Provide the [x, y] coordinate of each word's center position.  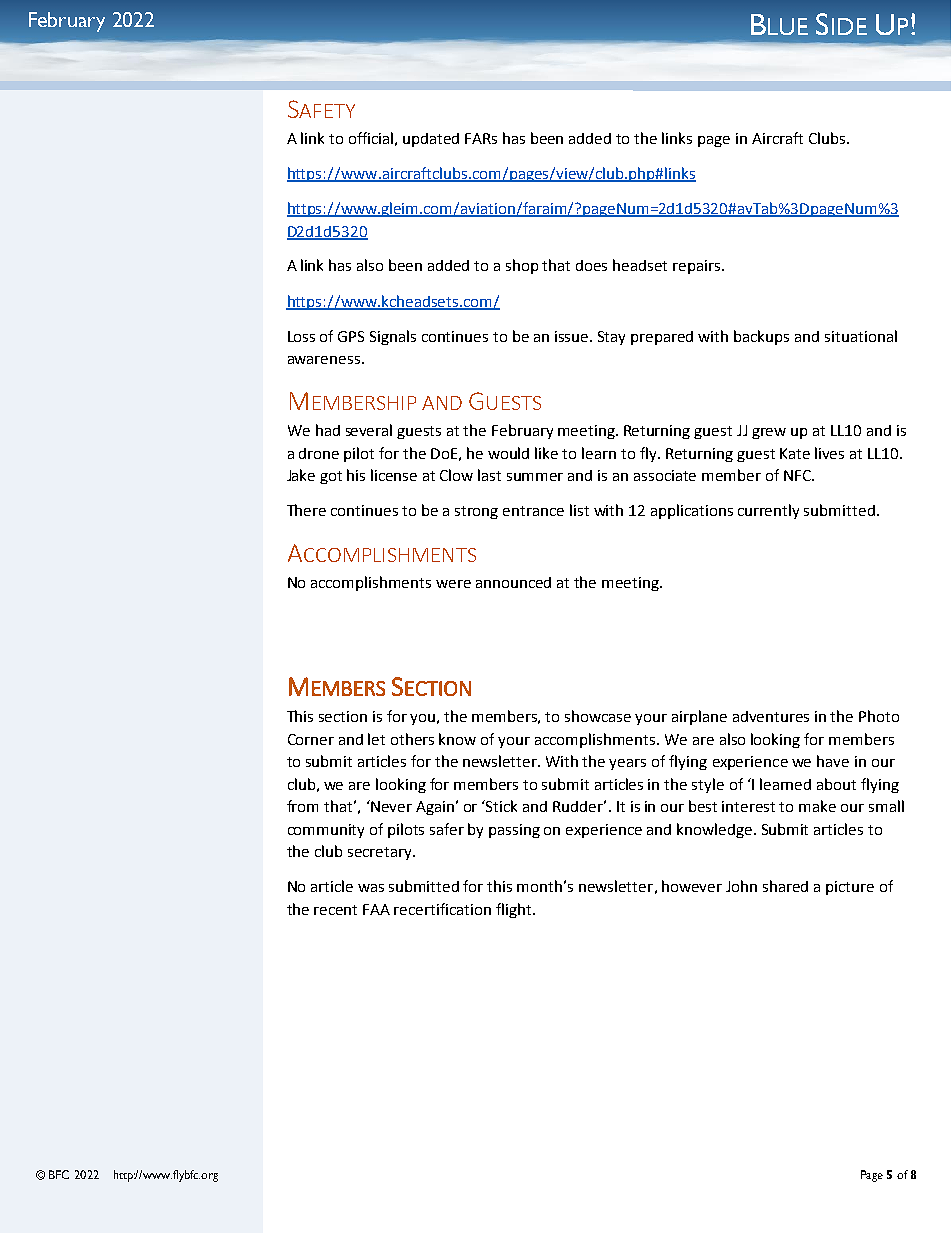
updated [431, 140]
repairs [698, 267]
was [371, 888]
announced [513, 582]
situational [861, 336]
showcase [598, 716]
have [833, 761]
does [591, 265]
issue [573, 336]
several [369, 430]
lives [829, 453]
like [546, 453]
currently [768, 511]
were [453, 584]
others [412, 739]
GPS [351, 336]
